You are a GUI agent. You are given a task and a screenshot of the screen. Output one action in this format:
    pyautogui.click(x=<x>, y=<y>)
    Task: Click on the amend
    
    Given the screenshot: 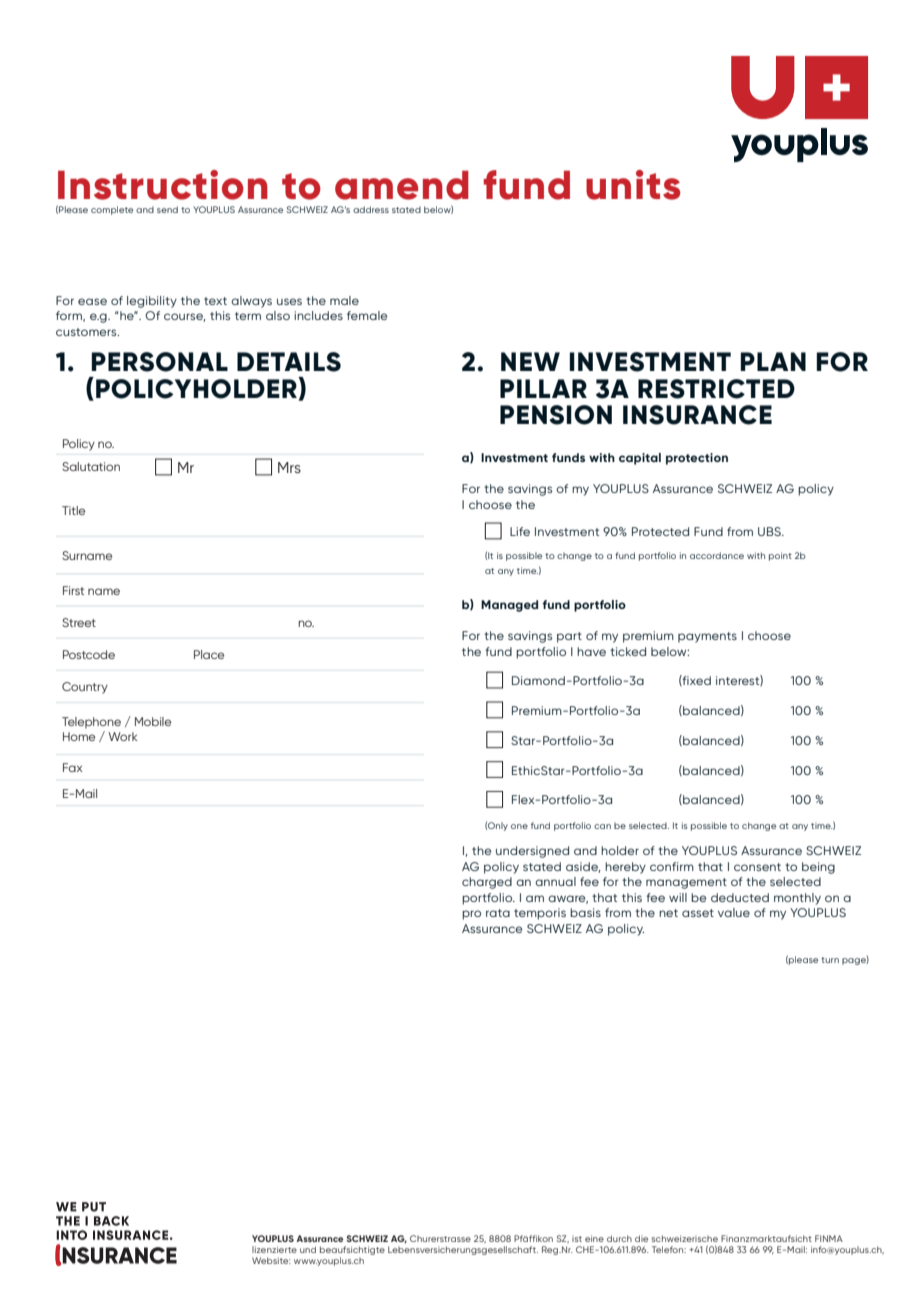 What is the action you would take?
    pyautogui.click(x=402, y=185)
